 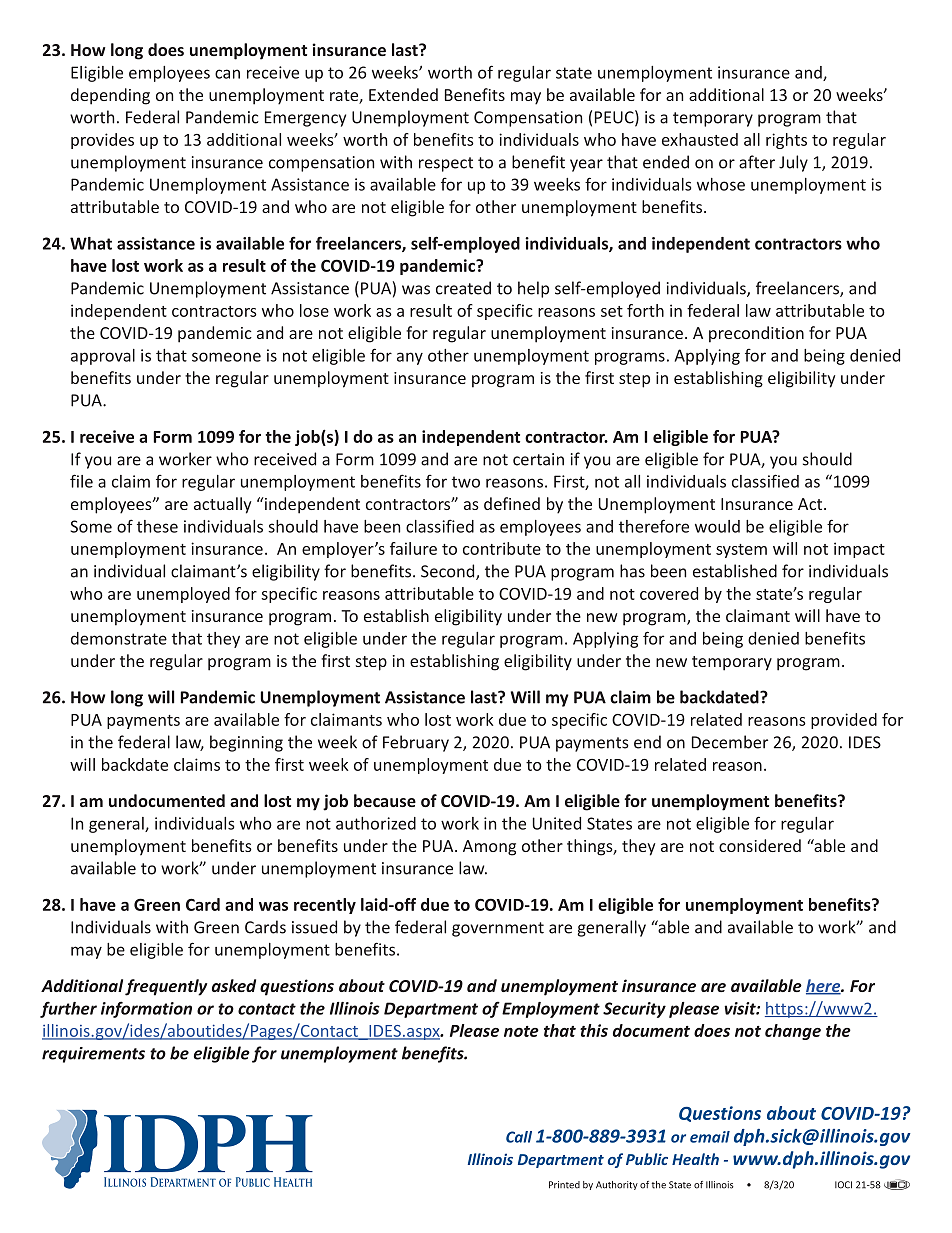 What do you see at coordinates (489, 848) in the screenshot?
I see `Among` at bounding box center [489, 848].
